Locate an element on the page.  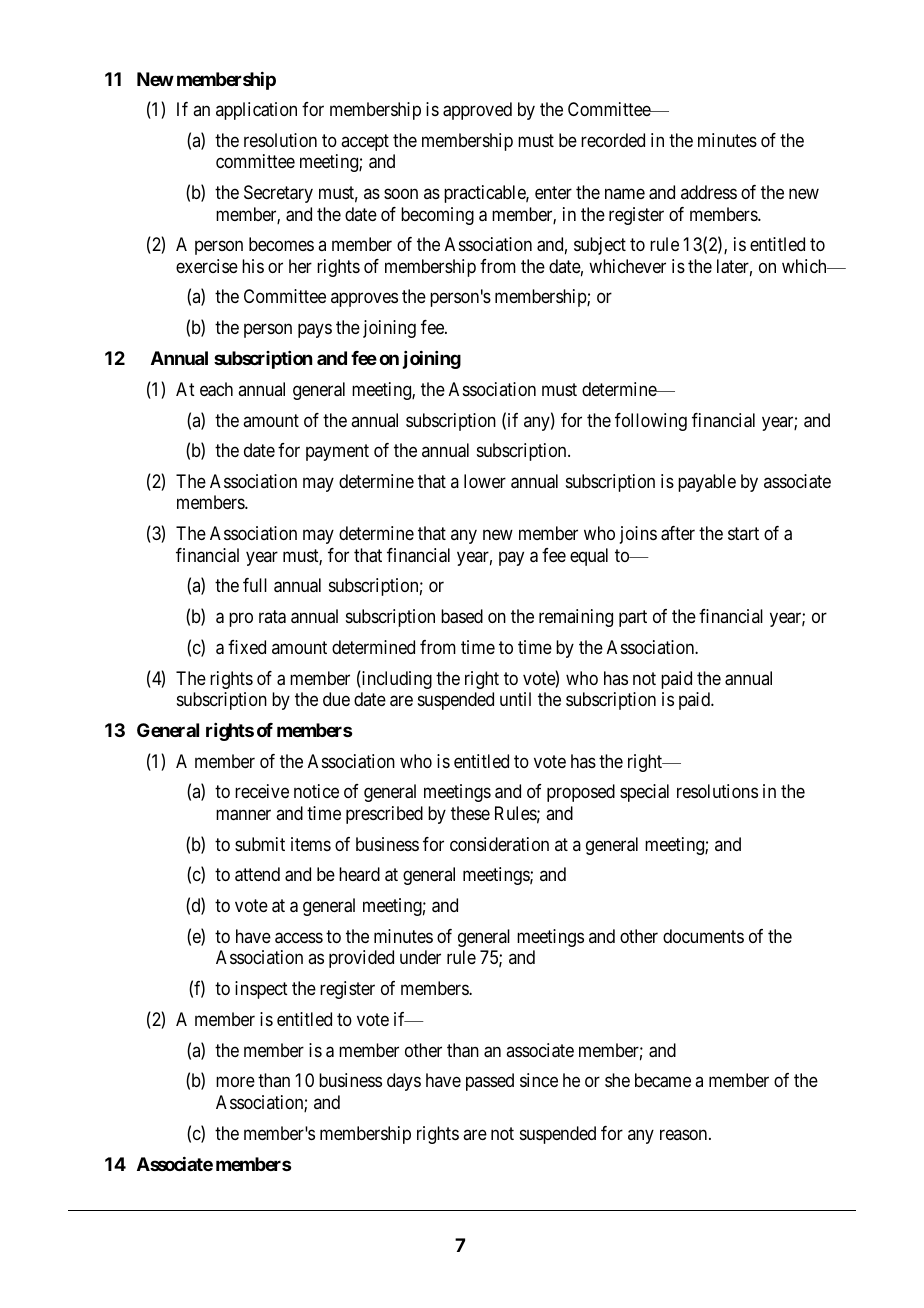
rata is located at coordinates (272, 617).
